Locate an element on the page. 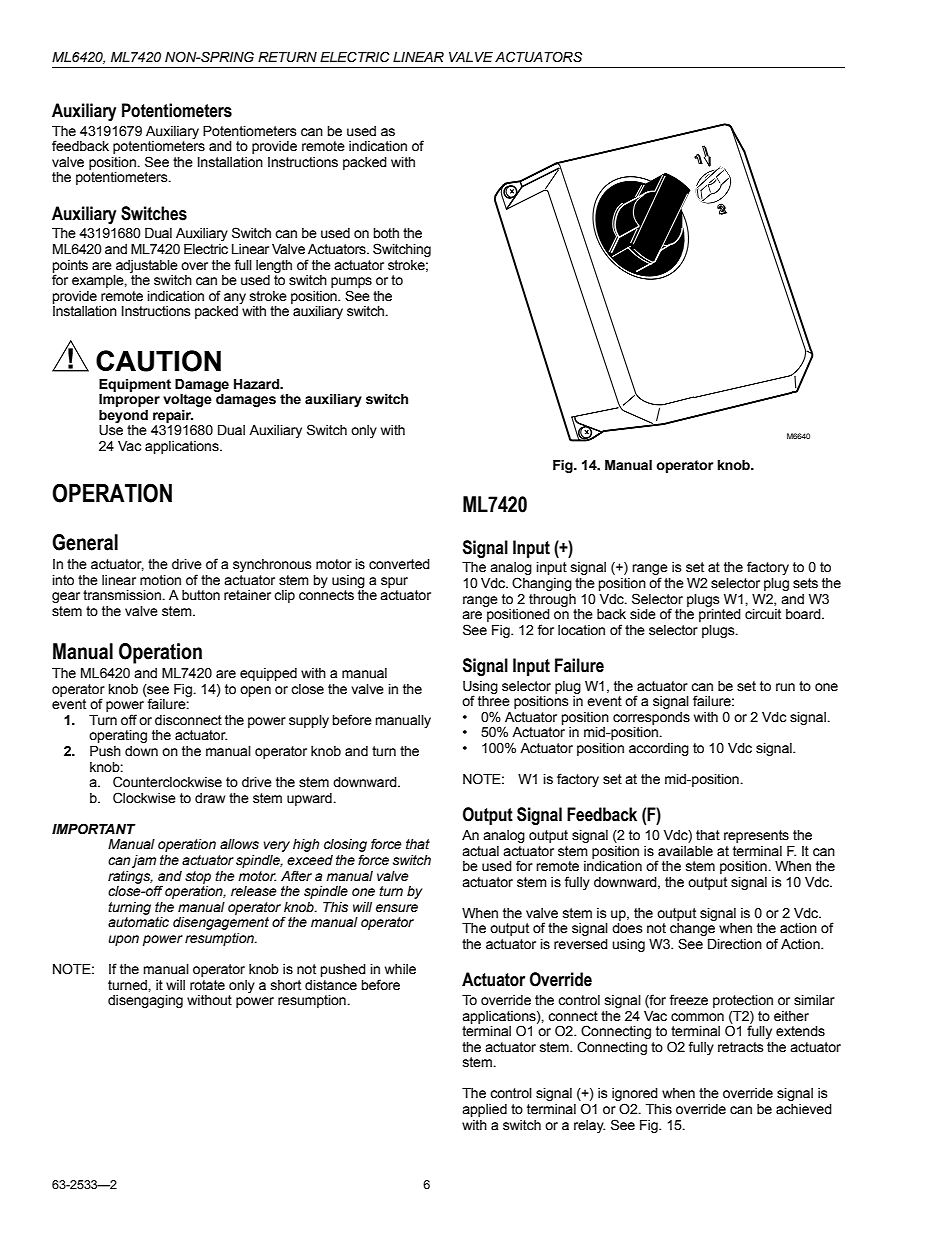  pumps is located at coordinates (351, 282).
